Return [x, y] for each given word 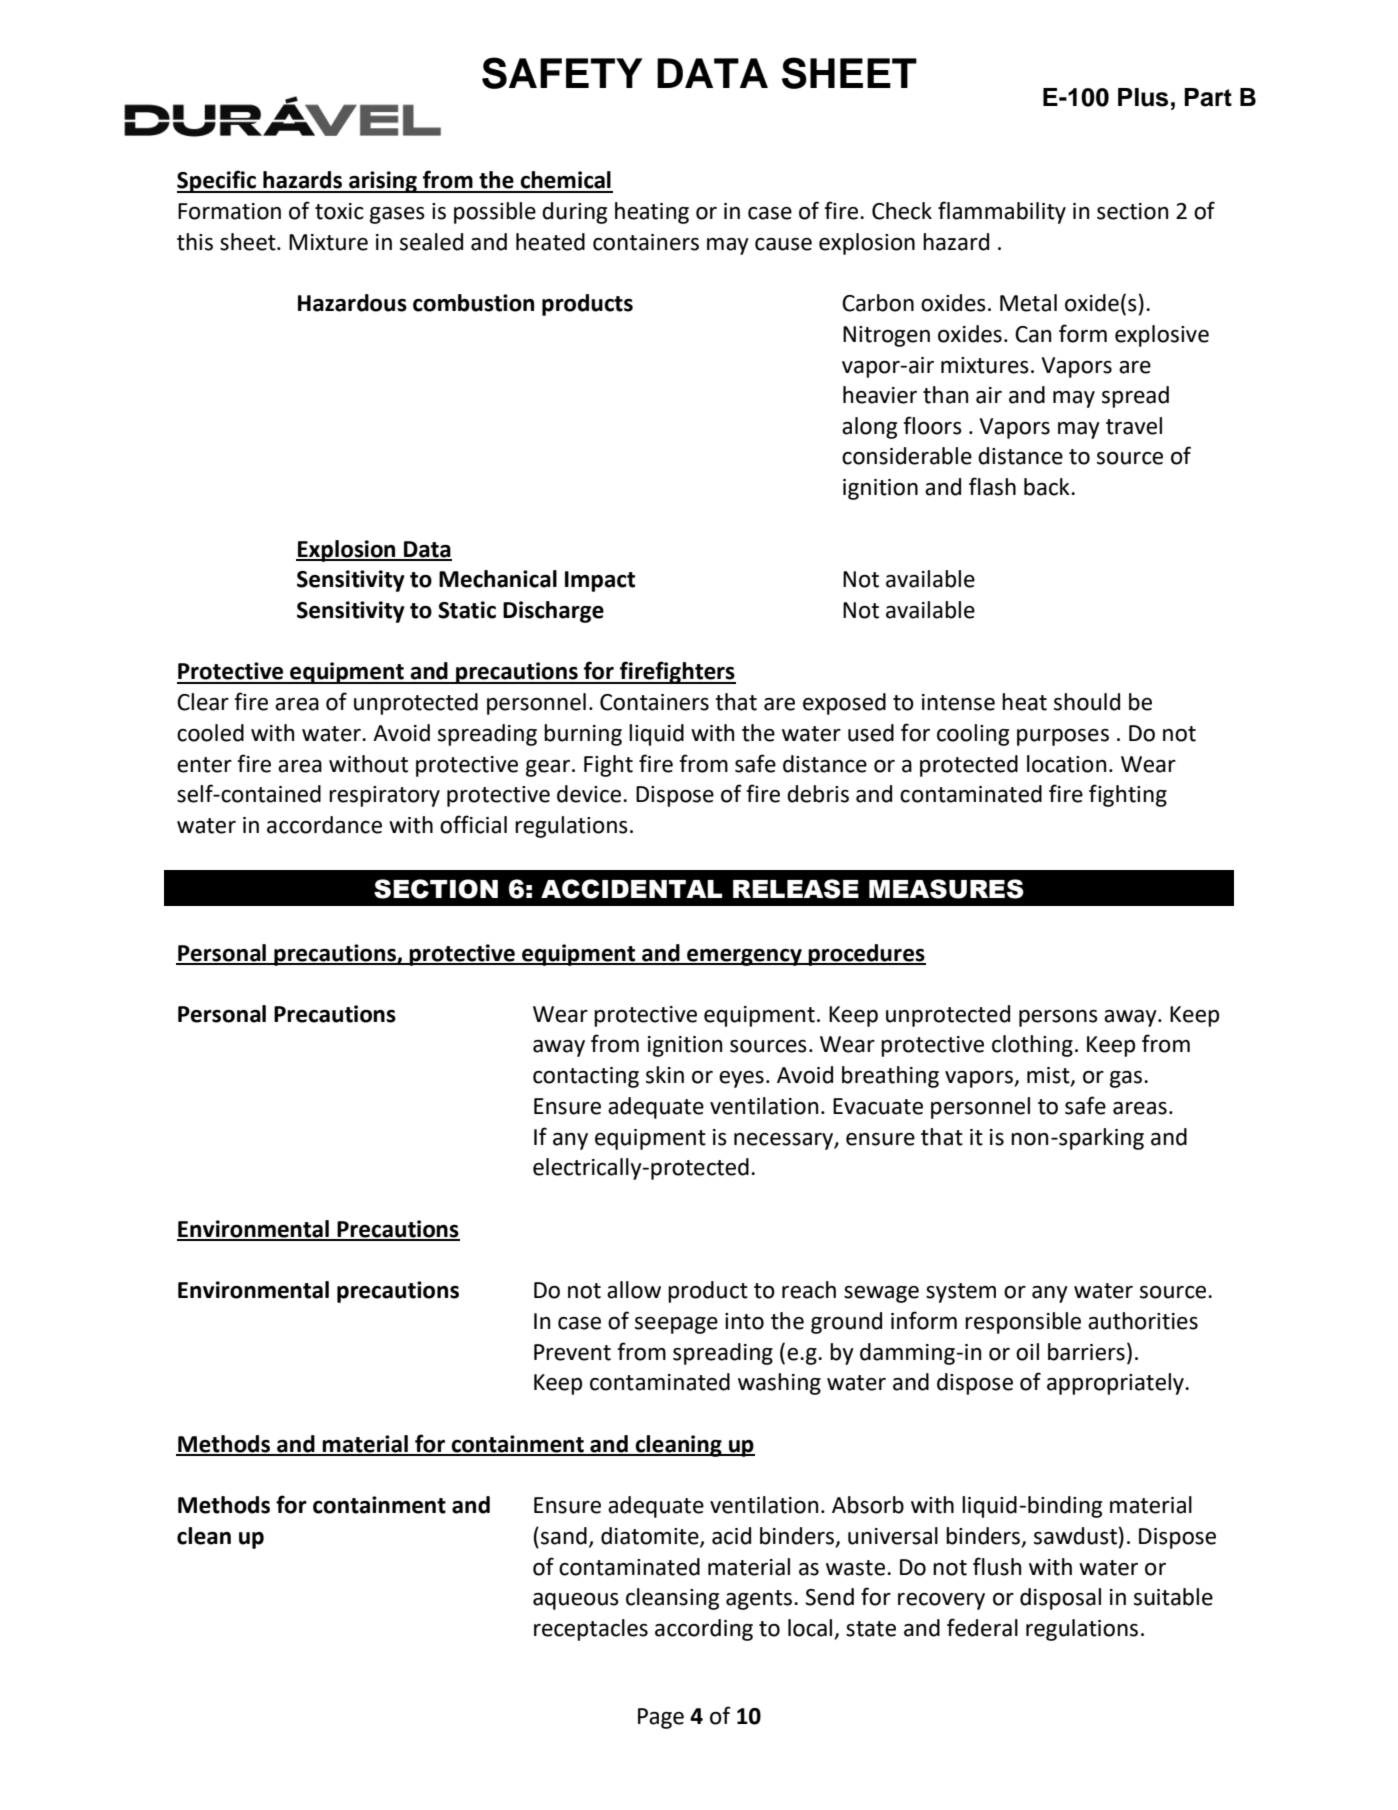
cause [783, 244]
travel [1134, 426]
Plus [1143, 97]
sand [564, 1536]
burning [583, 735]
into [744, 1321]
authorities [1143, 1321]
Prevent [572, 1352]
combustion [473, 303]
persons [1058, 1018]
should [1087, 702]
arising [383, 182]
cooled [210, 733]
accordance [324, 825]
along [869, 428]
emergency [744, 957]
